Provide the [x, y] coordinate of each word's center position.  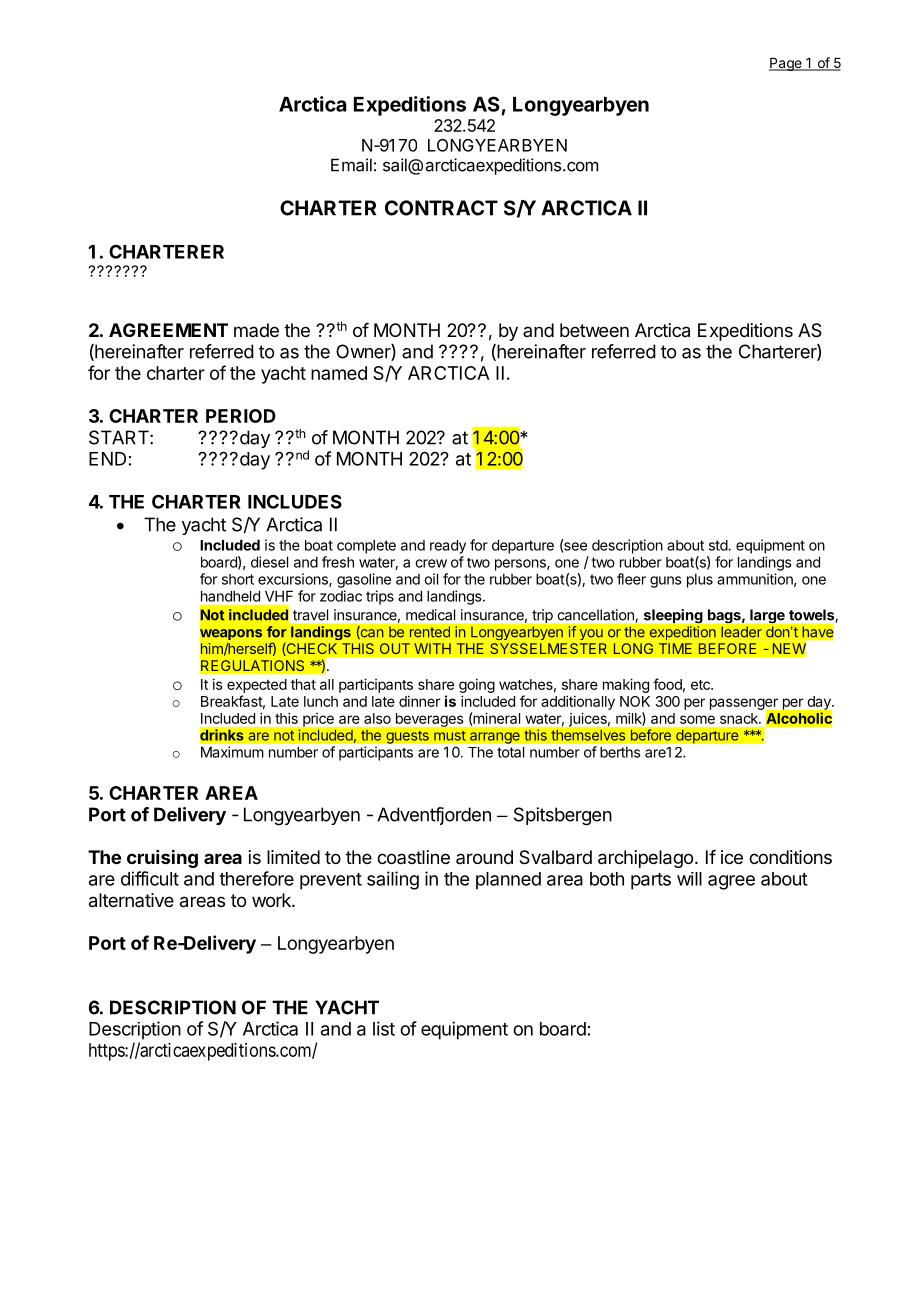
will [689, 879]
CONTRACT [441, 208]
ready [448, 547]
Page [786, 64]
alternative [131, 900]
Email [351, 165]
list [384, 1028]
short [238, 579]
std [719, 545]
